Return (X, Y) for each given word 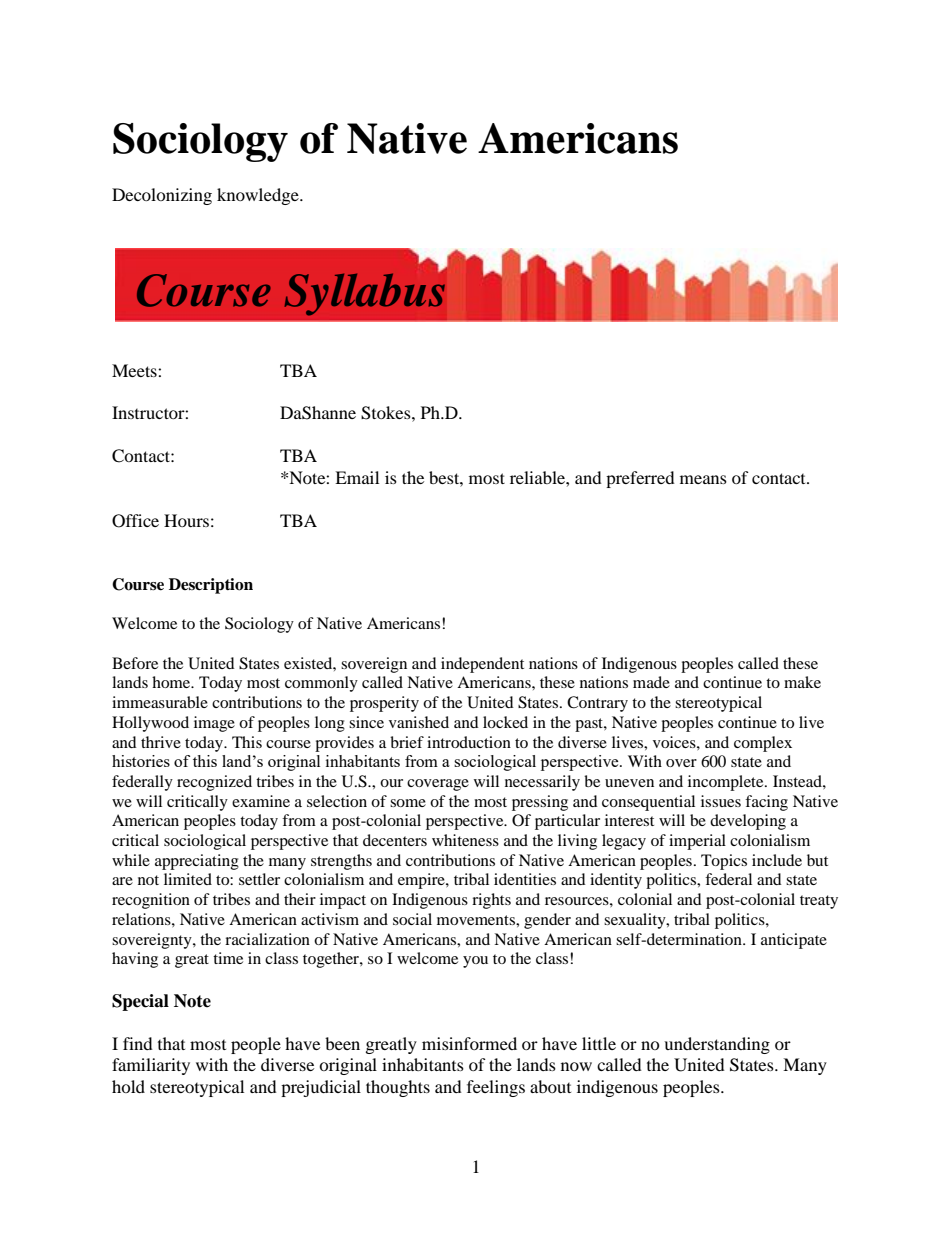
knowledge (259, 196)
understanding (717, 1045)
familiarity (151, 1066)
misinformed (469, 1043)
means (703, 479)
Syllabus (365, 293)
